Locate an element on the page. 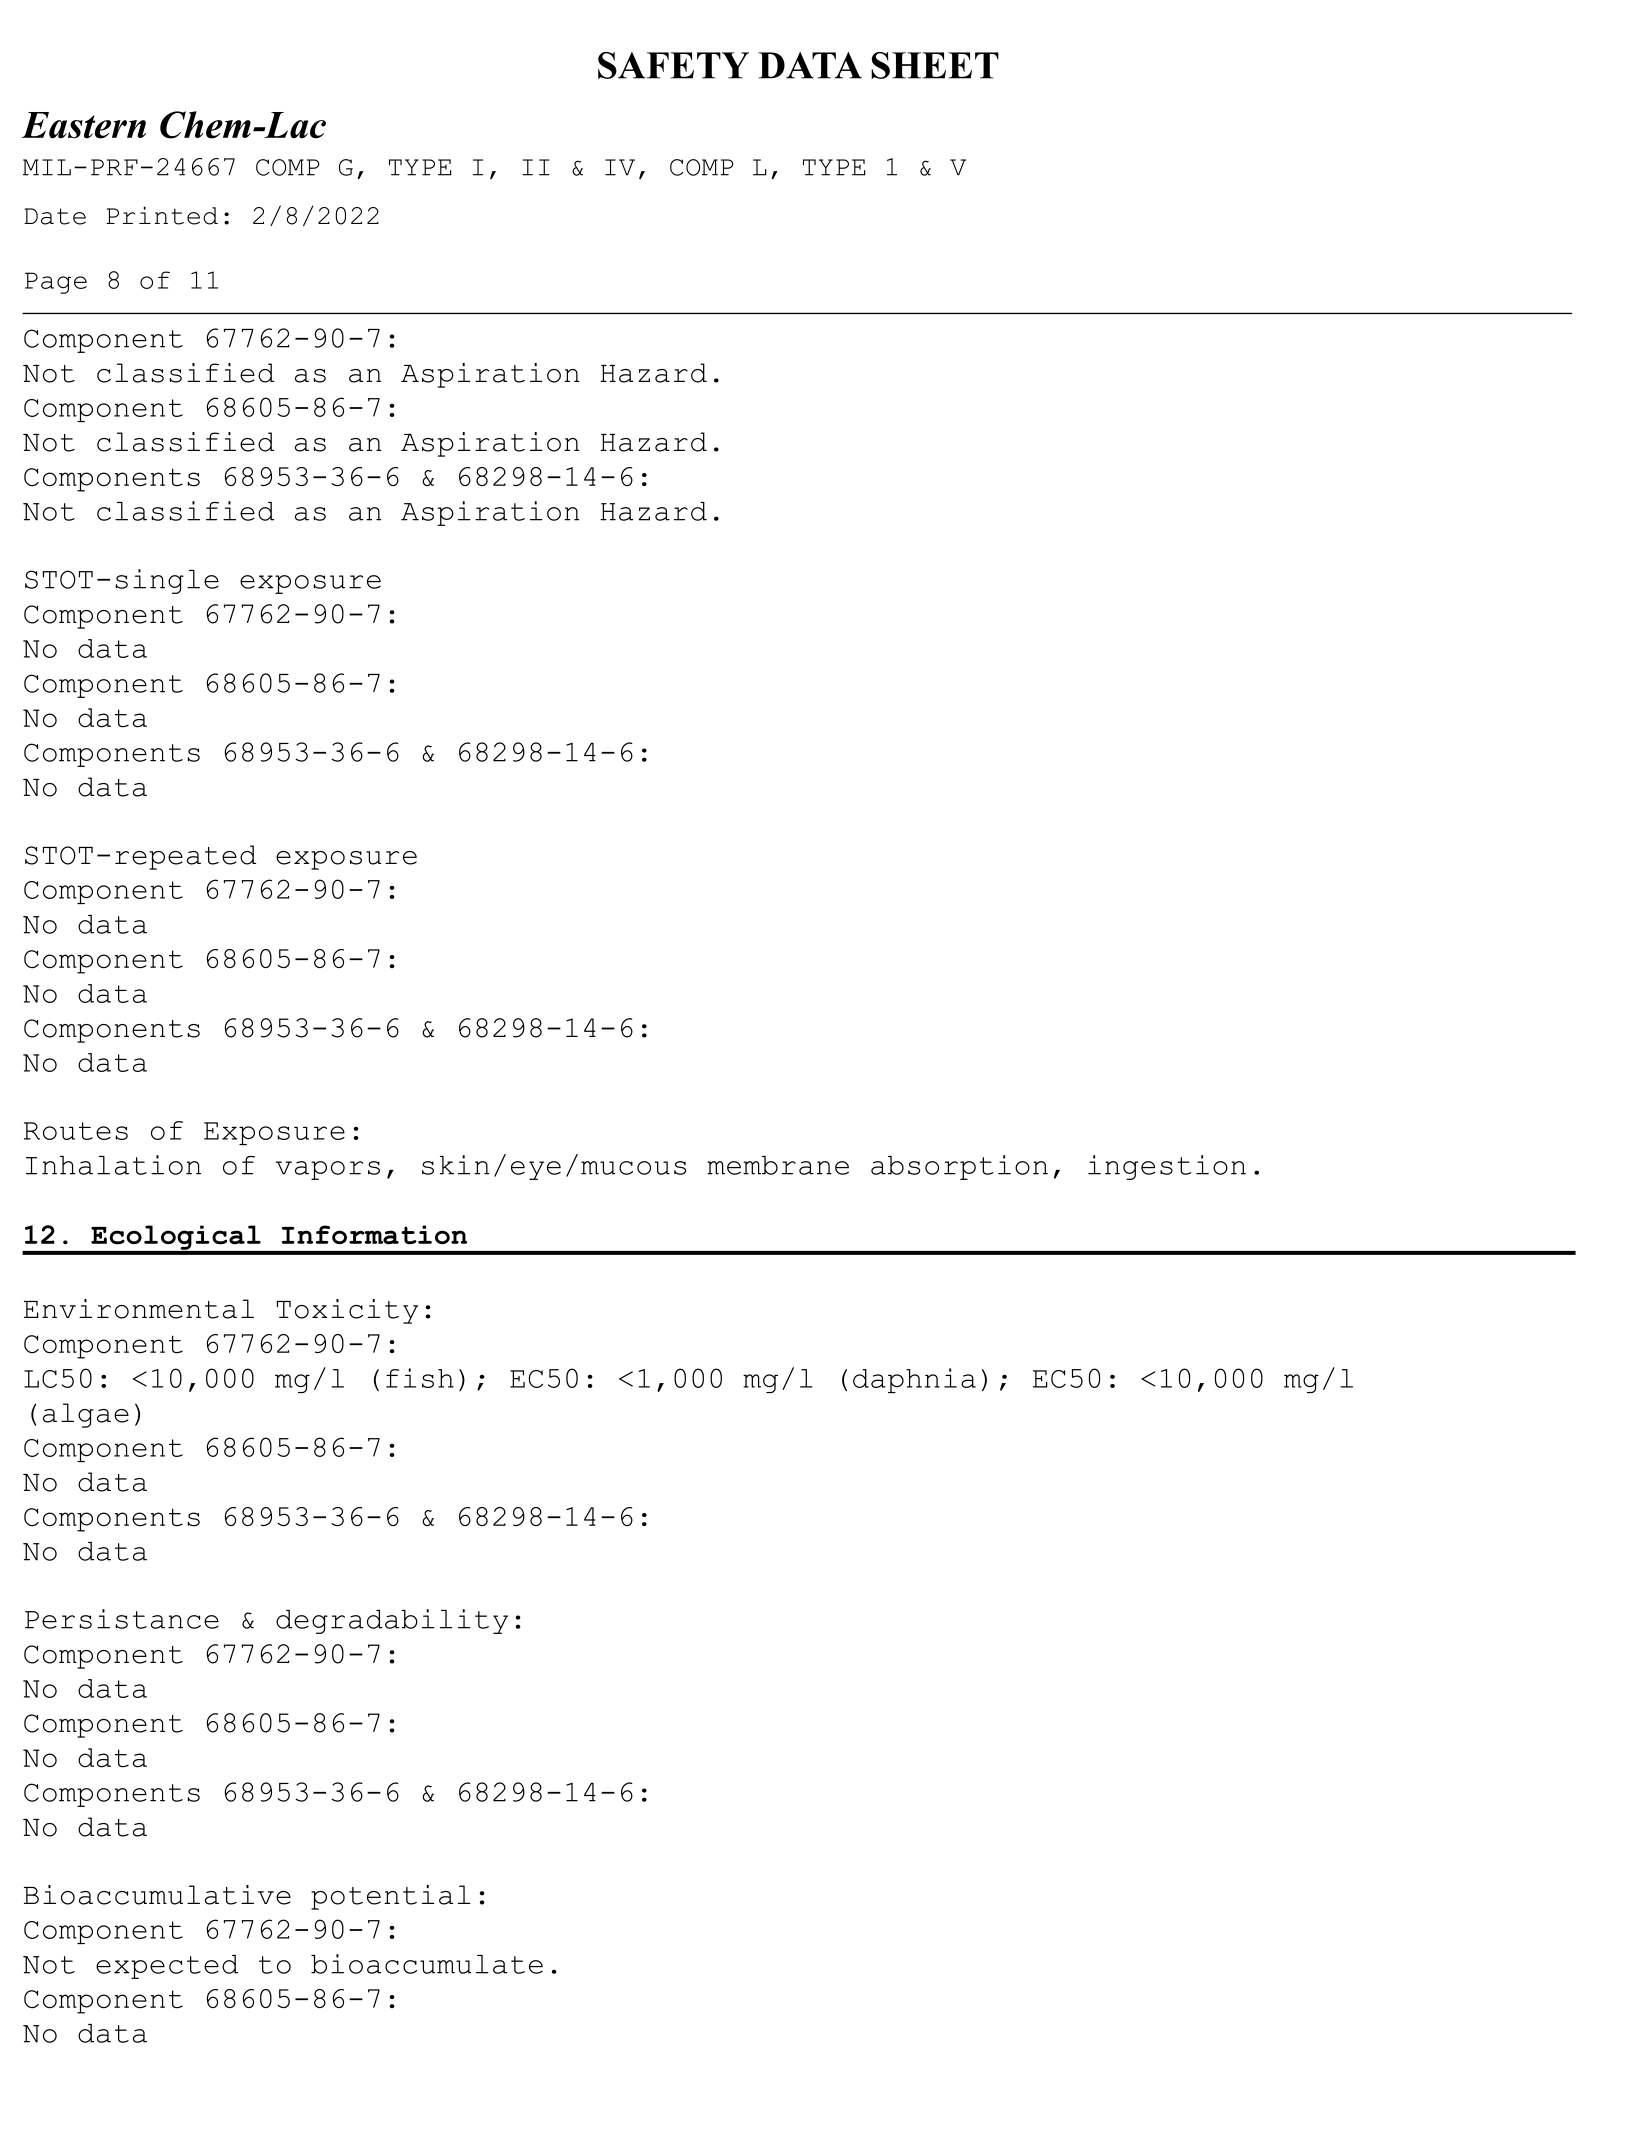 This page has height=2133, width=1648. absorption is located at coordinates (959, 1167).
